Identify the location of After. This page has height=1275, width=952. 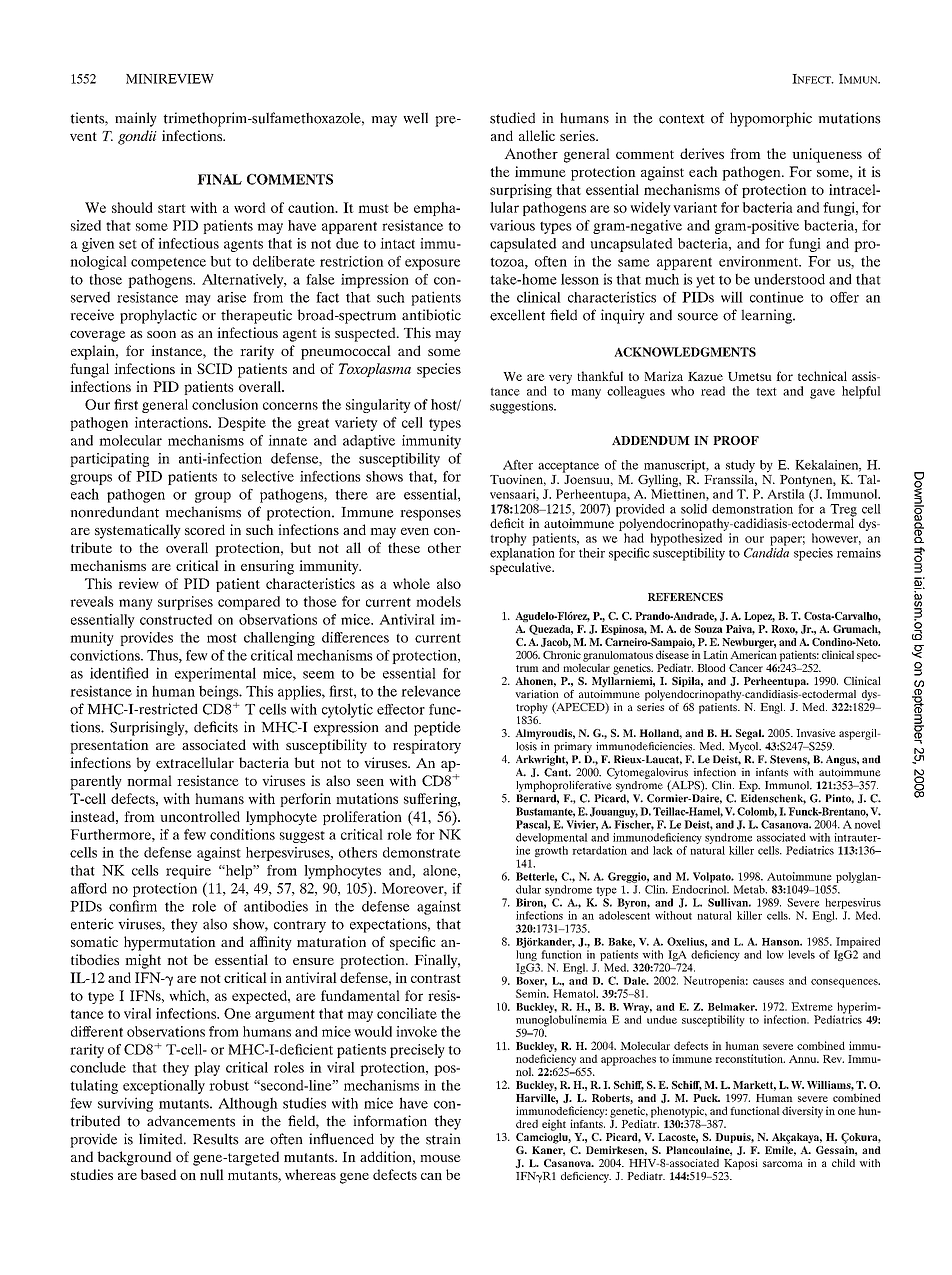
(518, 465).
